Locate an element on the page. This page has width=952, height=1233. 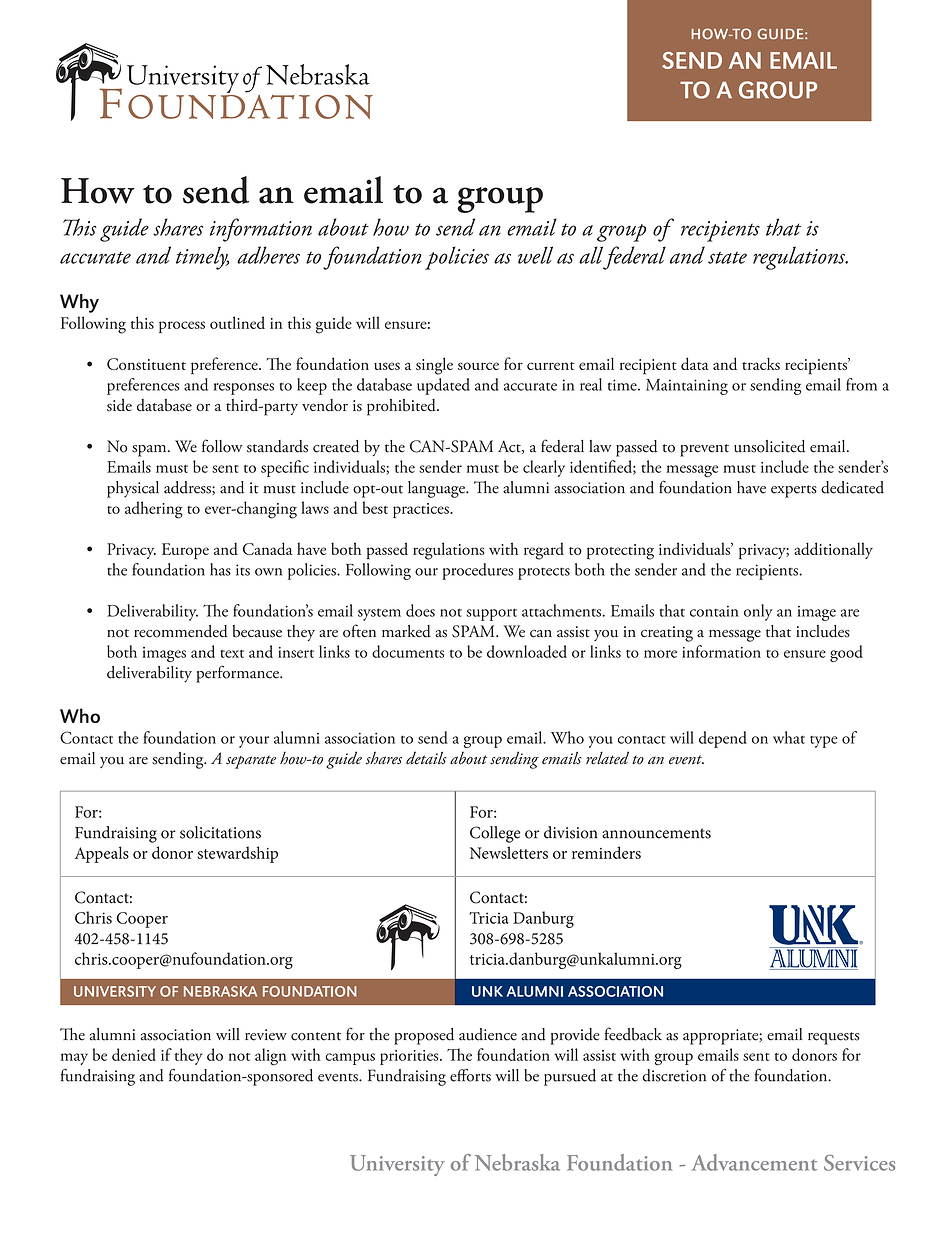
efforts is located at coordinates (470, 1075).
